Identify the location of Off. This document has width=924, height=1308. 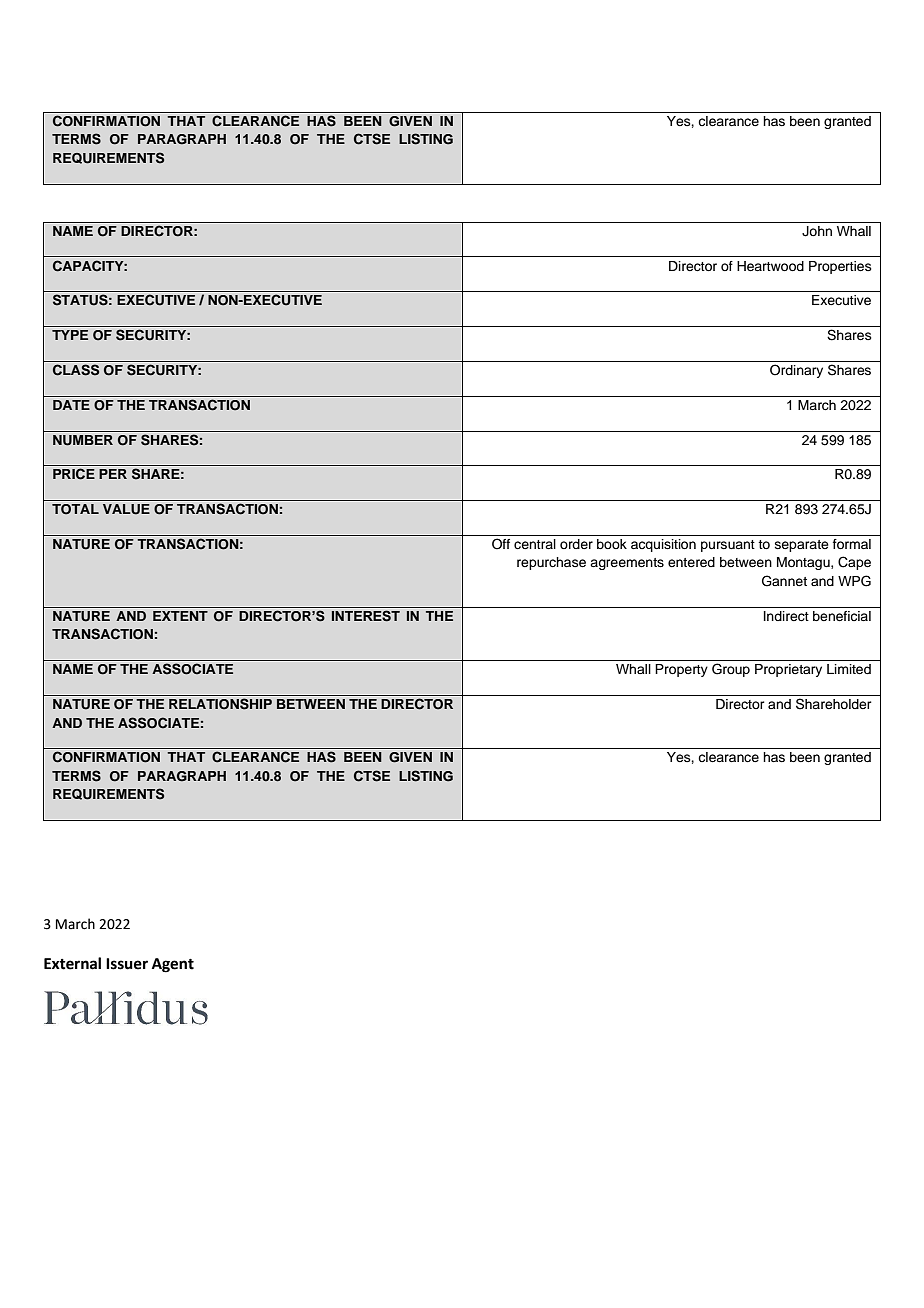
(501, 544).
